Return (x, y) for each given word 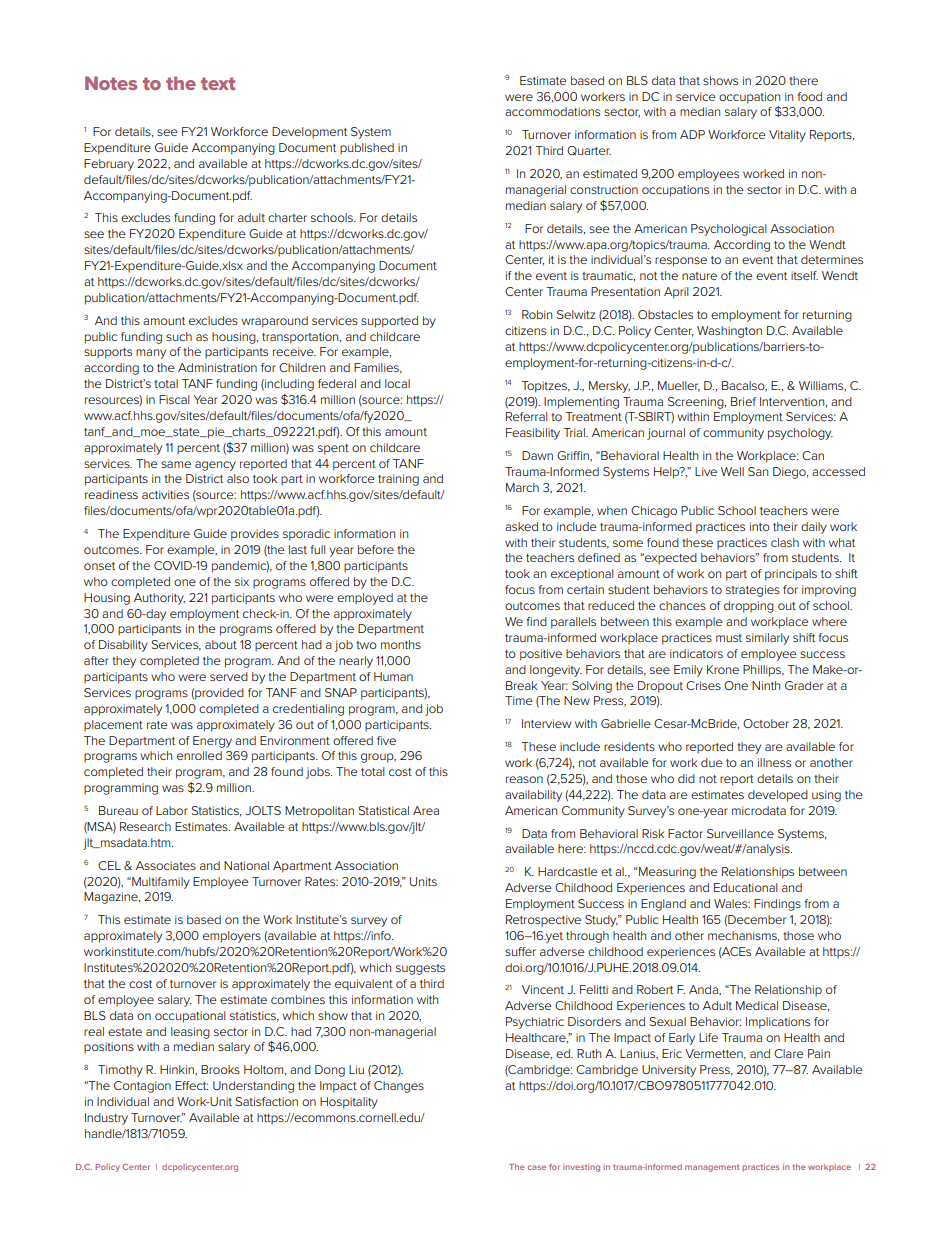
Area (426, 810)
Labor (172, 810)
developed (778, 796)
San (758, 471)
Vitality (787, 136)
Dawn (537, 455)
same (176, 464)
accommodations (552, 111)
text (218, 83)
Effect (191, 1085)
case (537, 1167)
